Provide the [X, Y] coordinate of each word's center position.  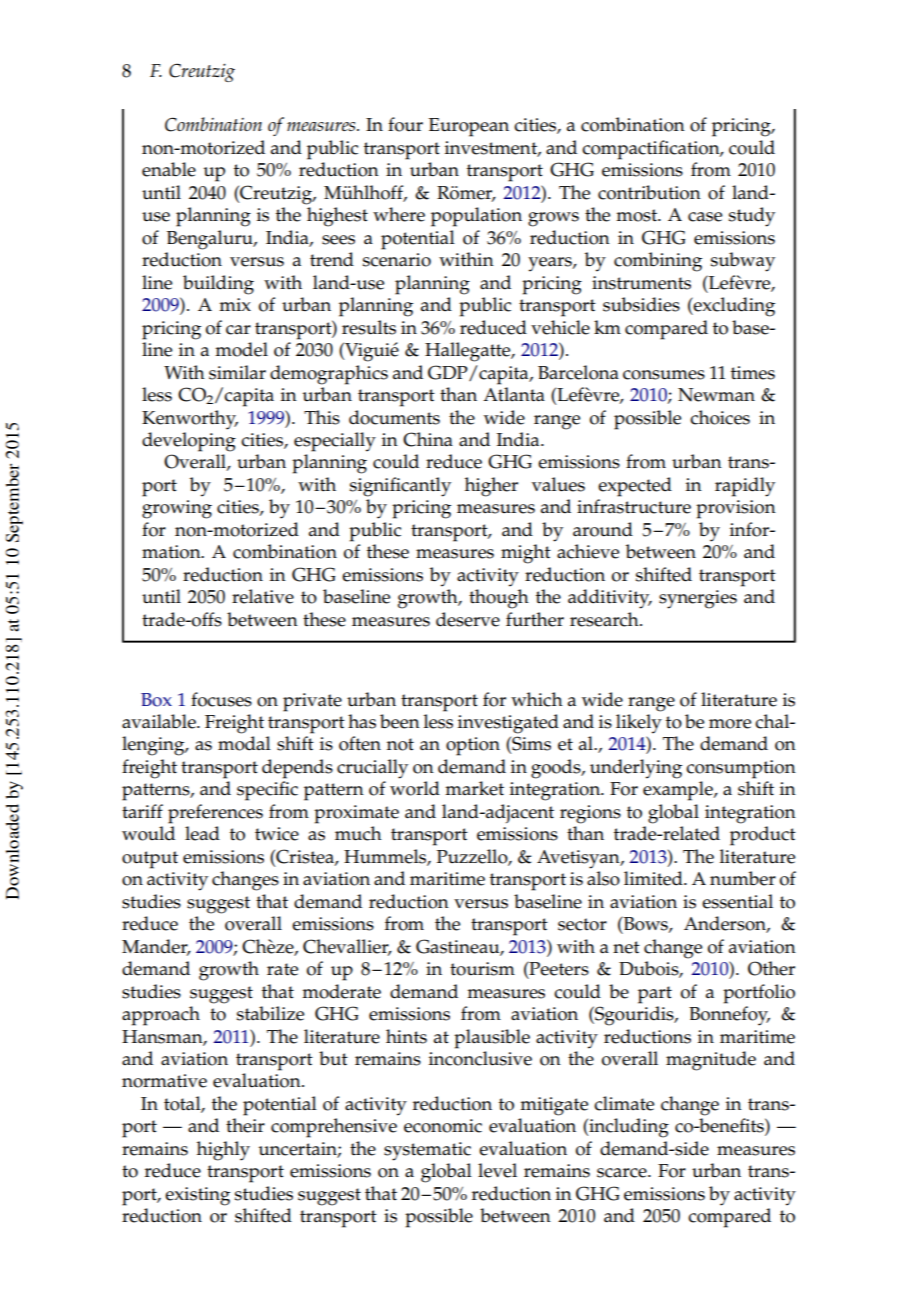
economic [443, 1126]
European [468, 127]
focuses [221, 699]
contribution [649, 192]
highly [223, 1151]
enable [169, 169]
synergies [698, 599]
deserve [468, 619]
